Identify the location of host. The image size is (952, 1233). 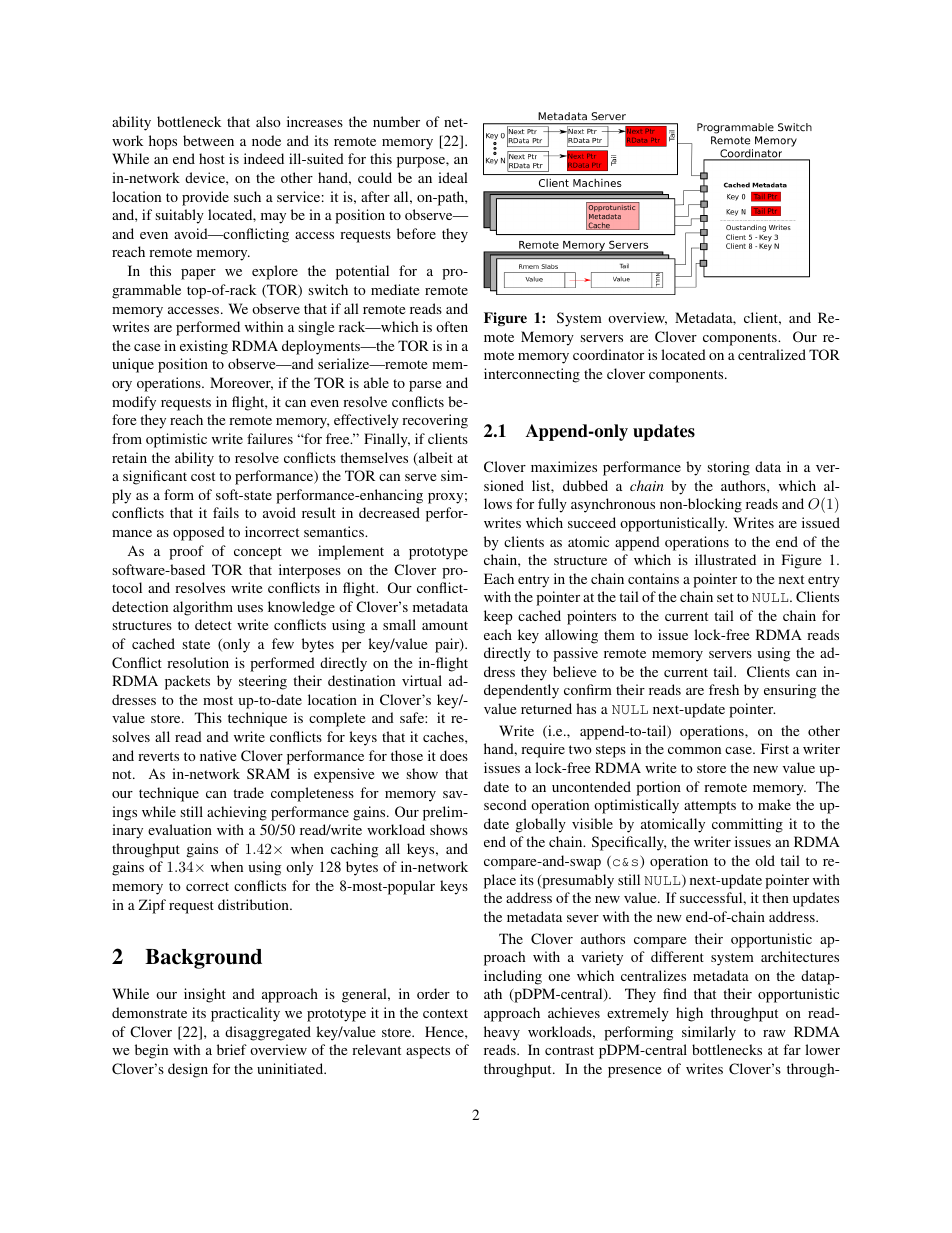
(212, 158).
